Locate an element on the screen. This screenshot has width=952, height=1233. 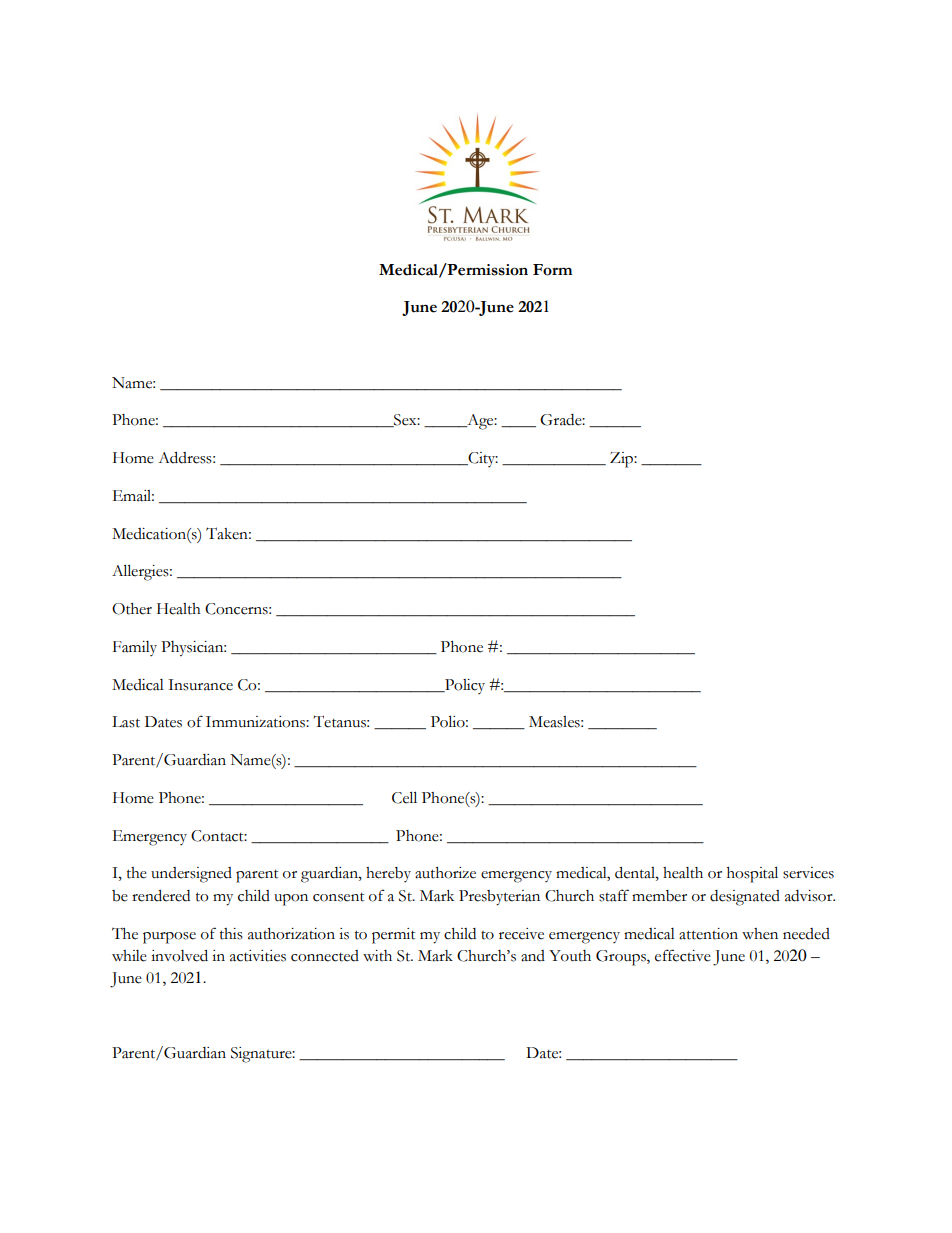
receive is located at coordinates (521, 934).
